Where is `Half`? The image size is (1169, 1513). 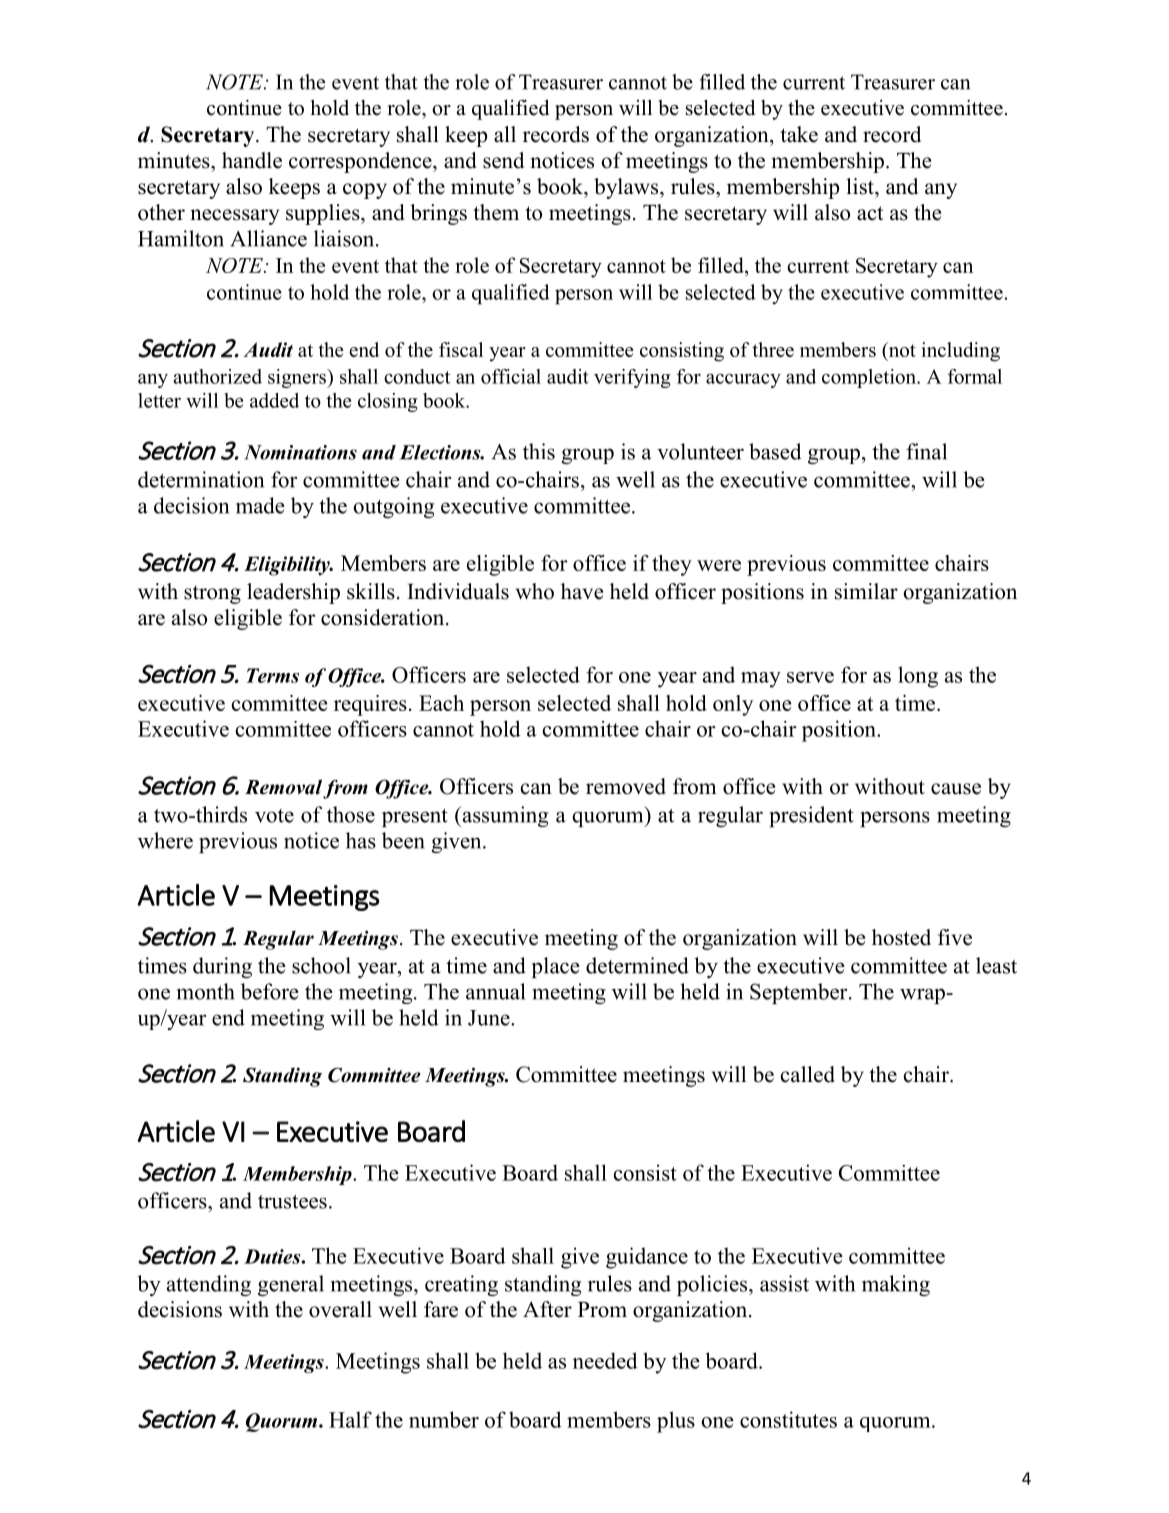 Half is located at coordinates (350, 1419).
